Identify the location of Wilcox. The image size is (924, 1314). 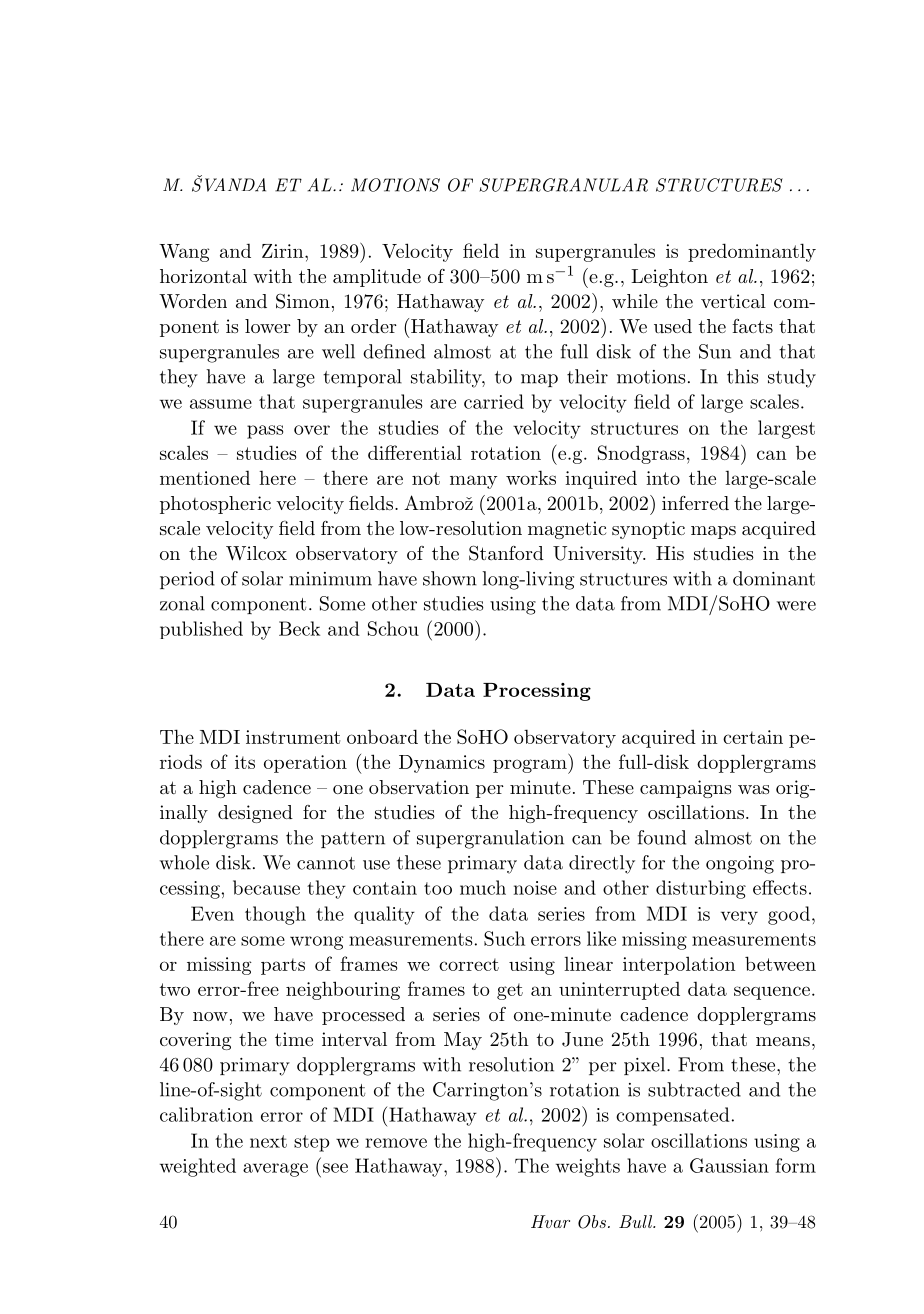
(256, 553).
